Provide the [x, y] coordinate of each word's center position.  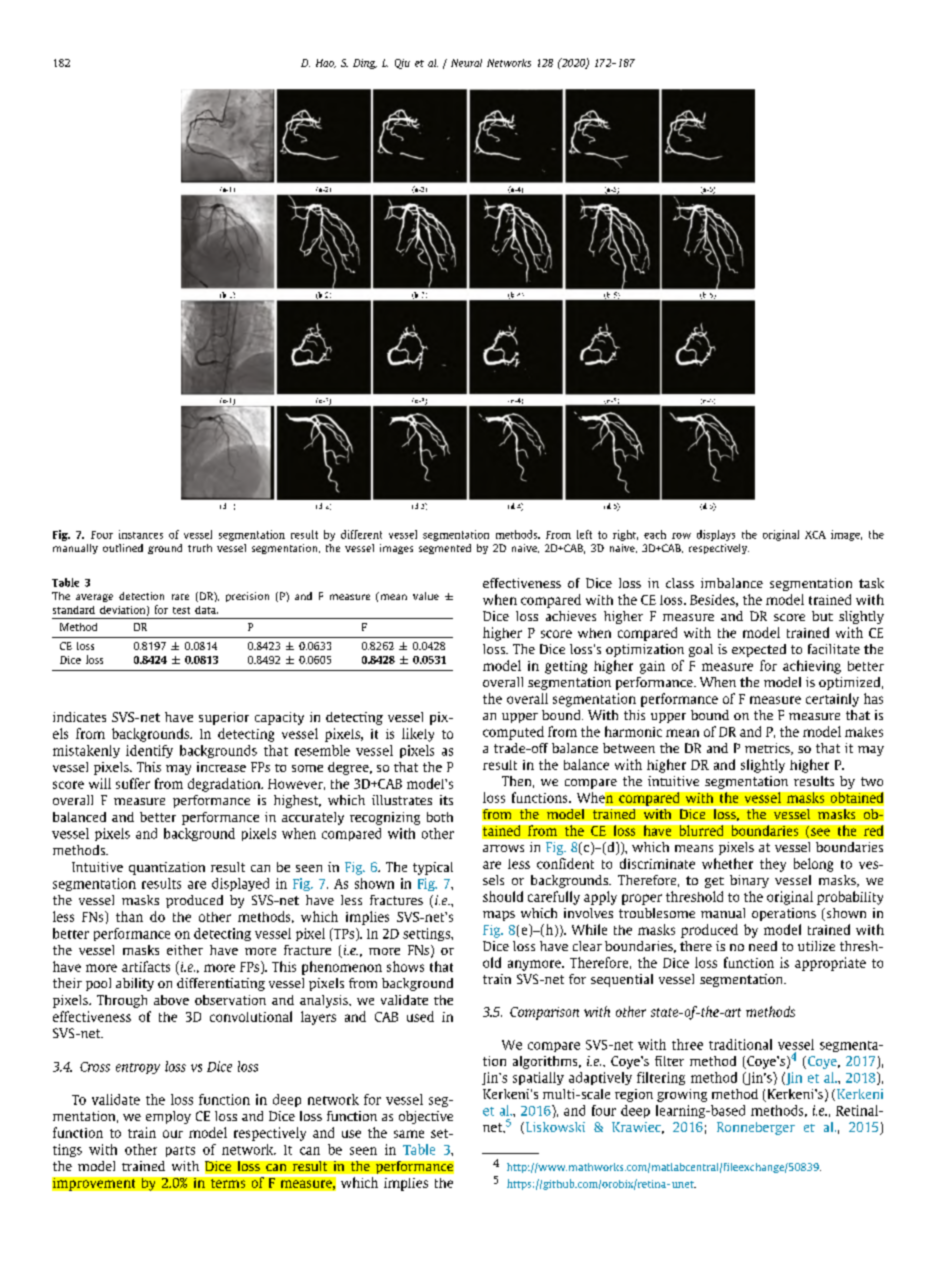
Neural [466, 63]
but [822, 616]
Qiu [402, 64]
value [426, 596]
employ [168, 1117]
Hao [326, 63]
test [181, 610]
